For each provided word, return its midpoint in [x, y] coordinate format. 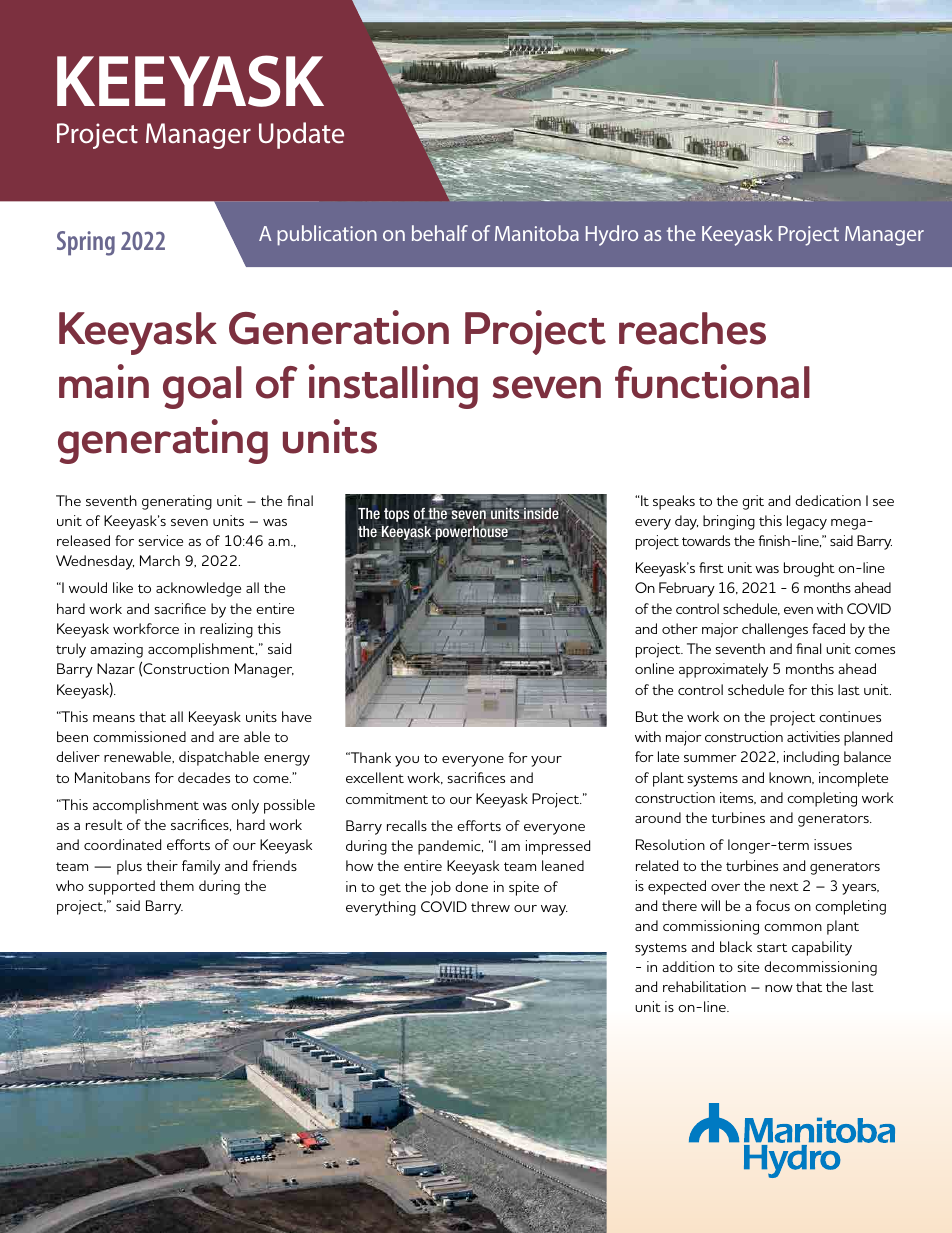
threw [490, 906]
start [772, 947]
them [177, 885]
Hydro [612, 235]
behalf [440, 233]
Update [301, 135]
